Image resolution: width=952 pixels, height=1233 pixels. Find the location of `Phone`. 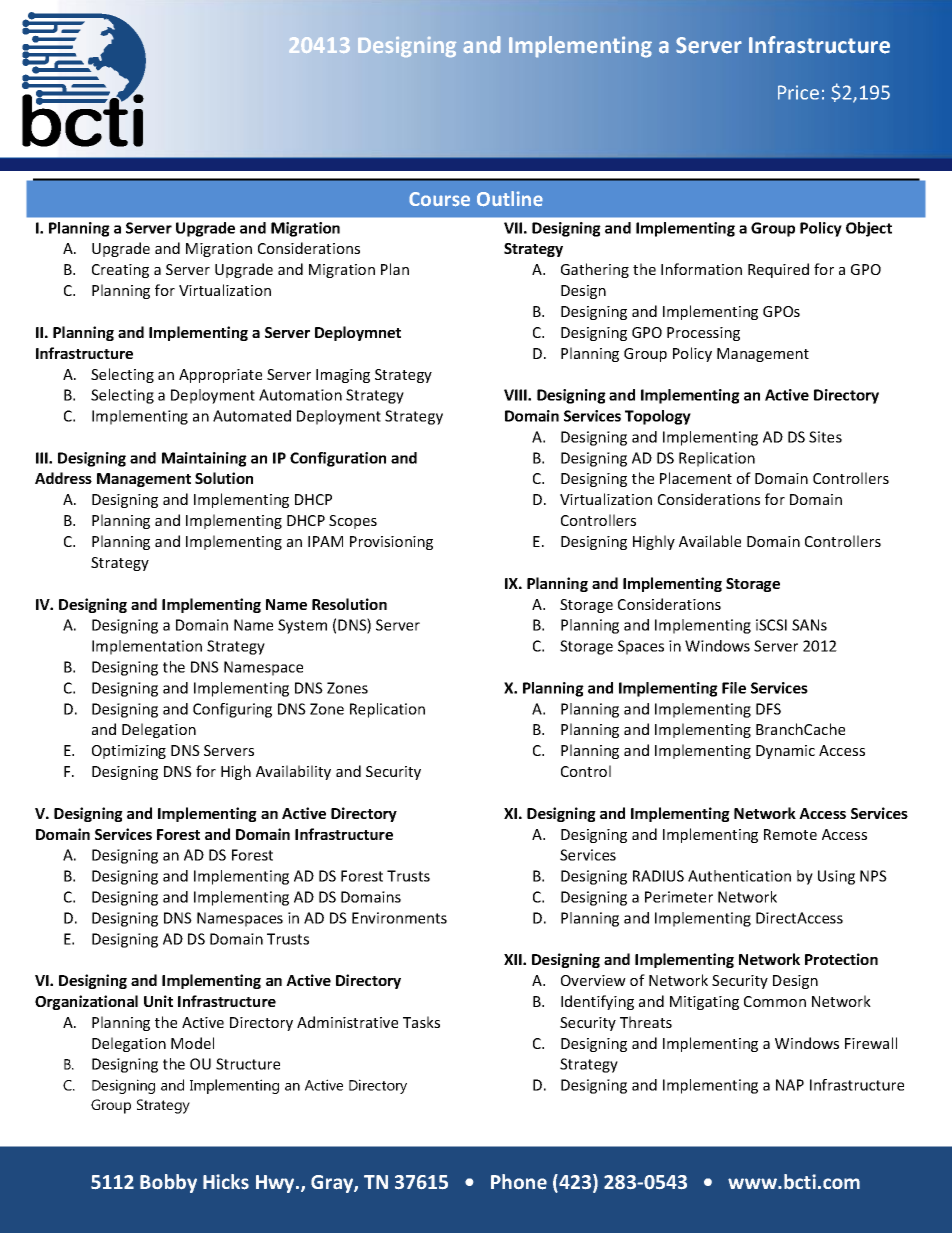

Phone is located at coordinates (519, 1182).
